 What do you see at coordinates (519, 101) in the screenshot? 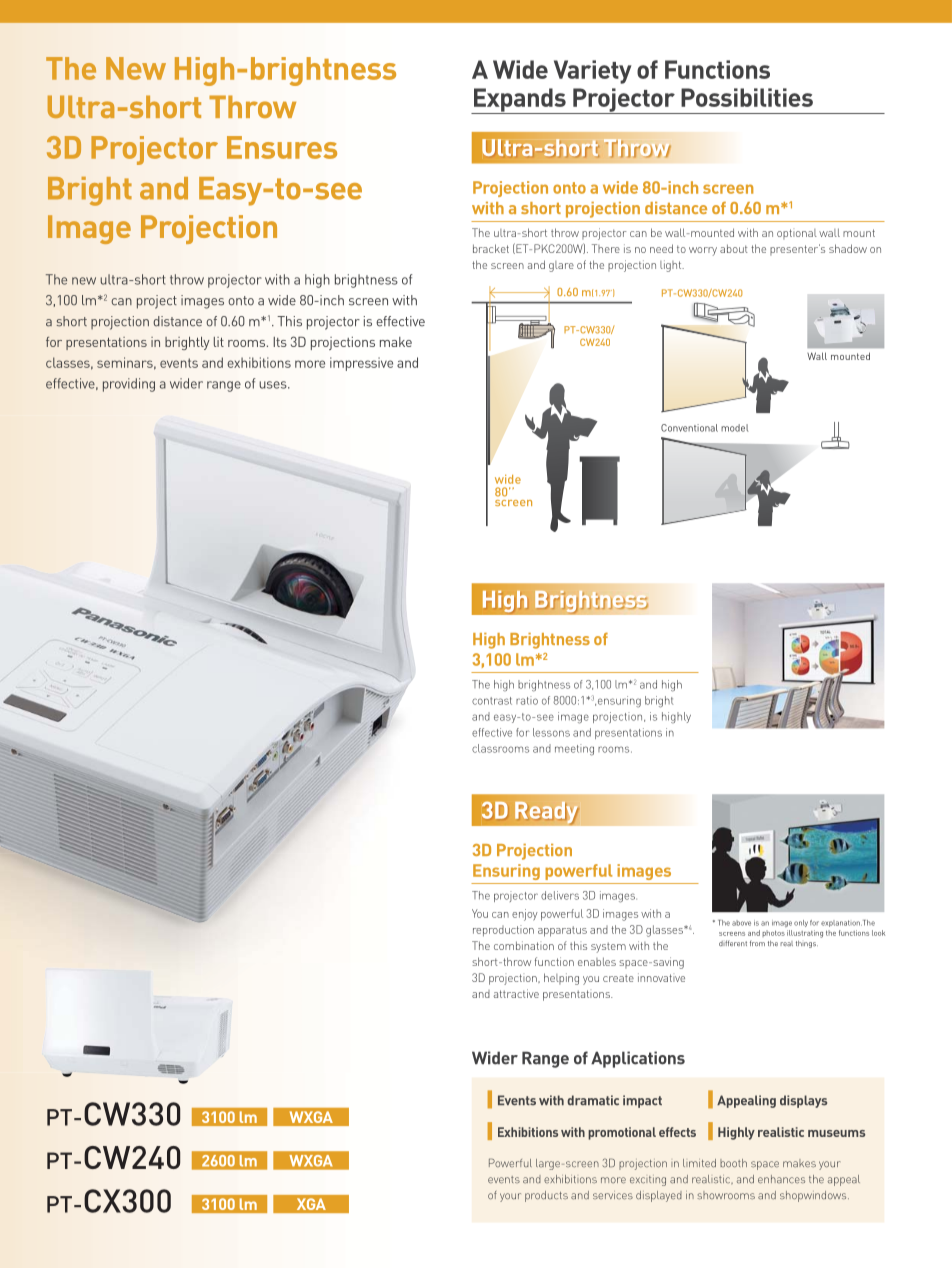
I see `Expands` at bounding box center [519, 101].
